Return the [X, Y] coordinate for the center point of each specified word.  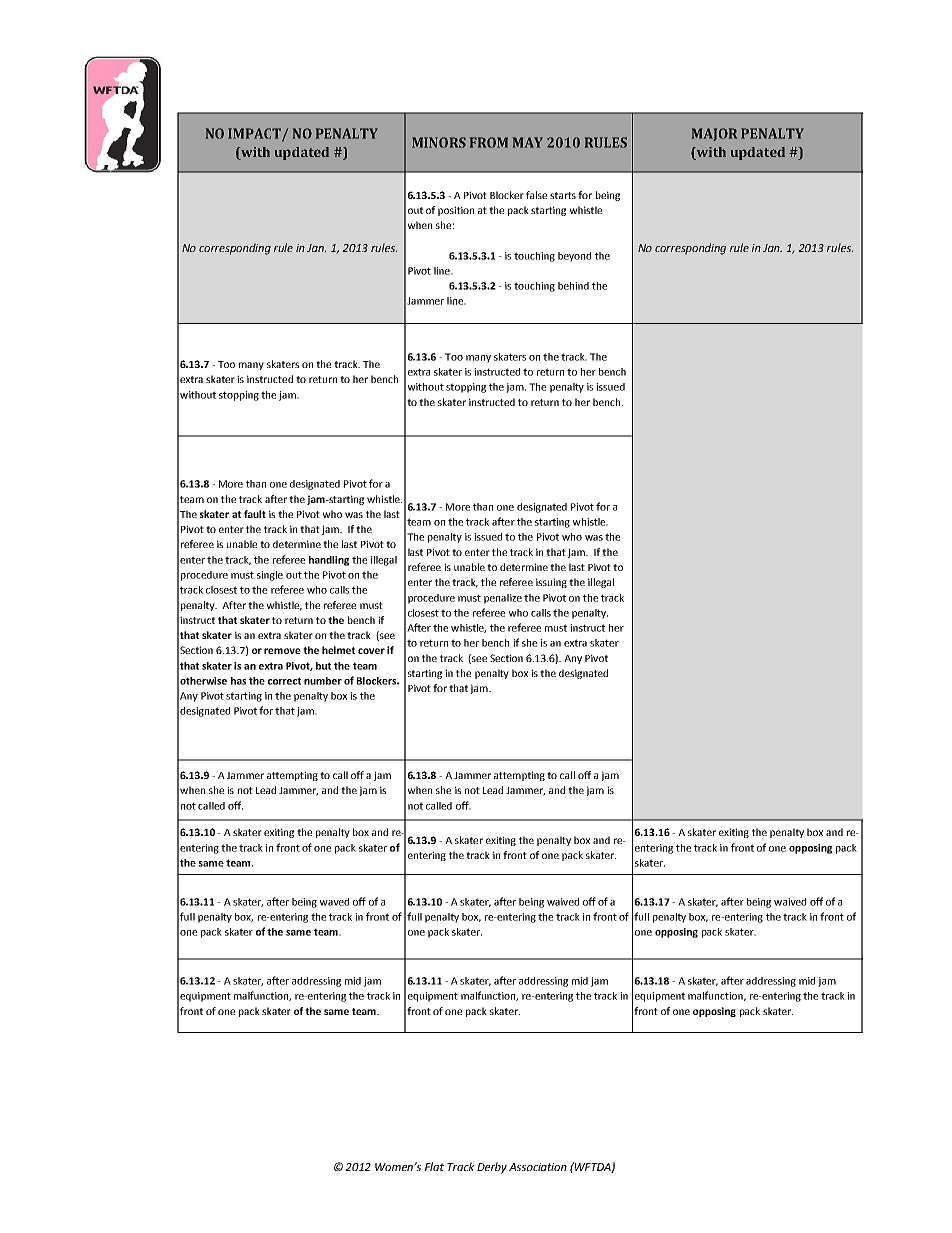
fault [255, 514]
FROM [489, 142]
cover [371, 651]
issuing [551, 583]
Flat [434, 1166]
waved [334, 902]
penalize [503, 599]
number [323, 681]
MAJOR [714, 134]
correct [284, 681]
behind [573, 286]
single [270, 576]
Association [538, 1167]
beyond [574, 257]
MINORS [439, 142]
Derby [492, 1168]
